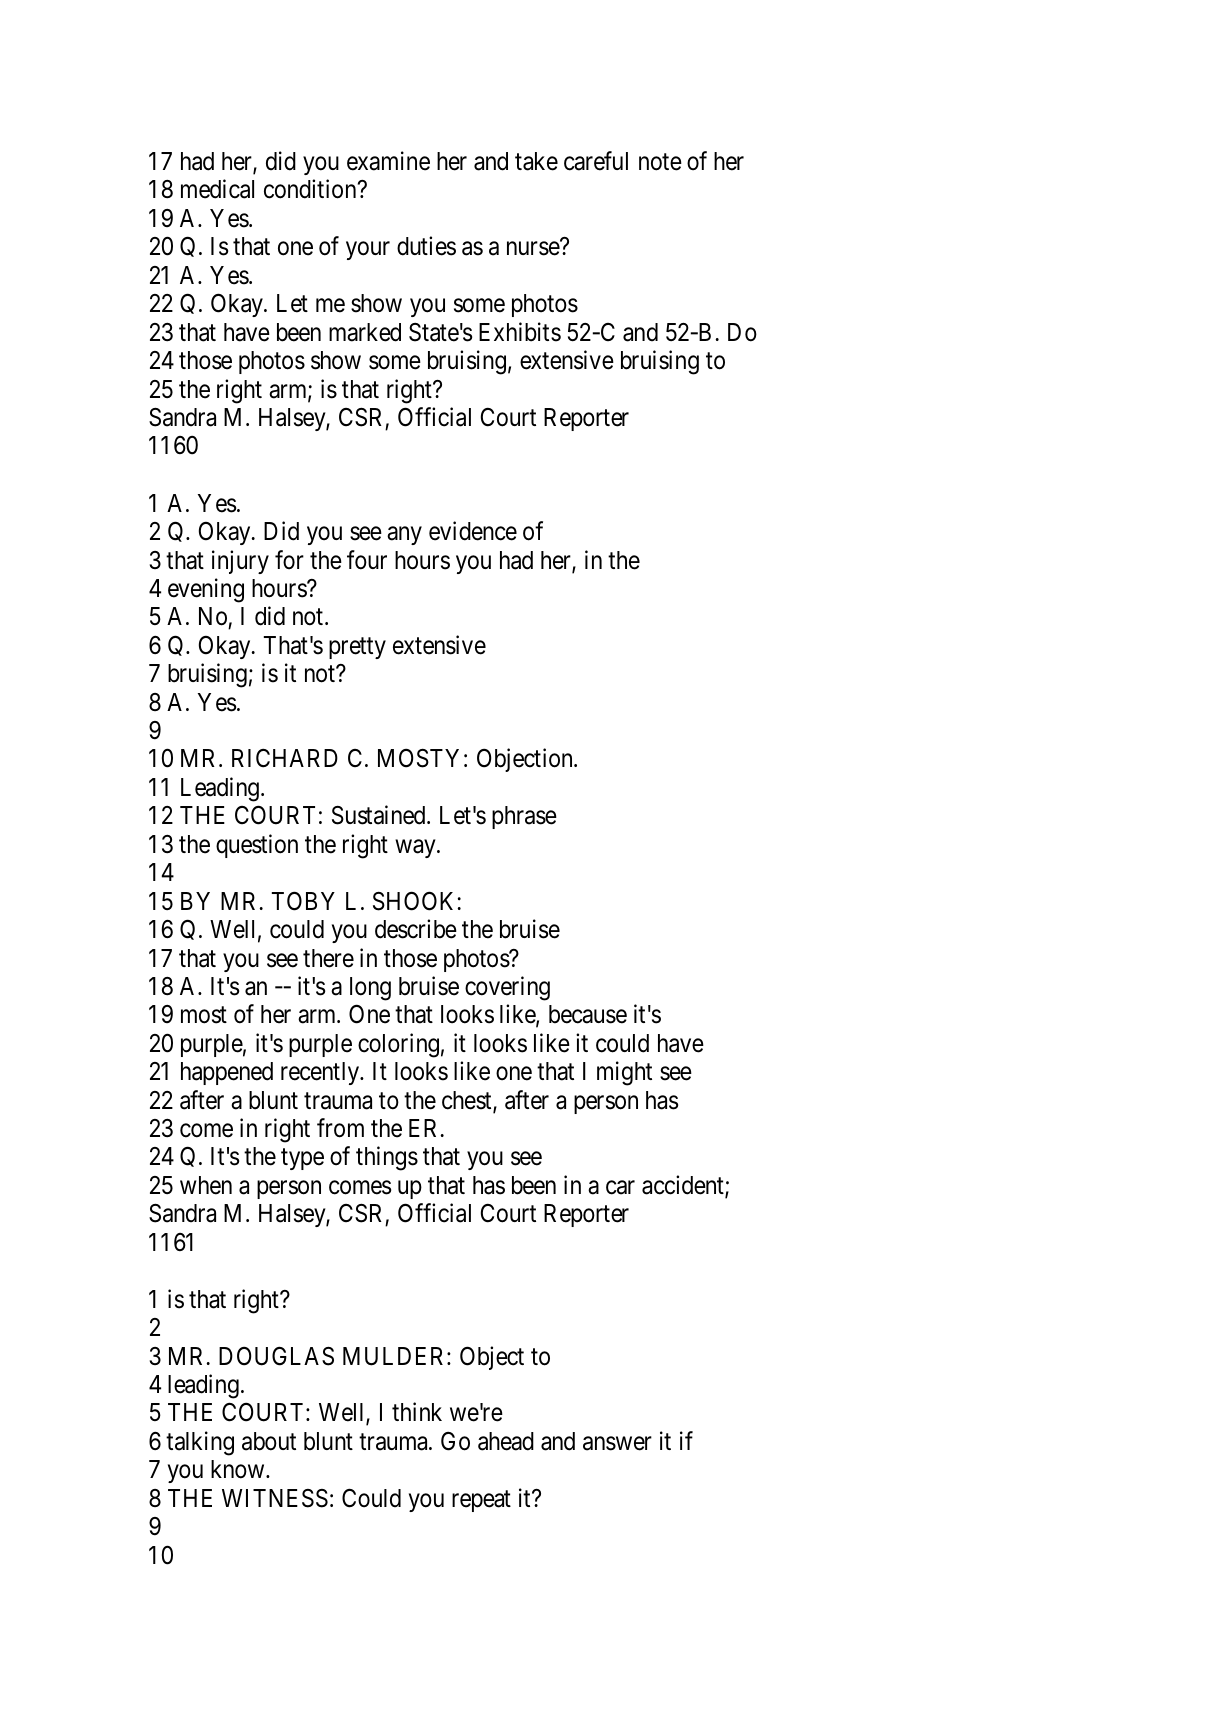 This screenshot has width=1226, height=1734. What do you see at coordinates (596, 161) in the screenshot?
I see `careful` at bounding box center [596, 161].
